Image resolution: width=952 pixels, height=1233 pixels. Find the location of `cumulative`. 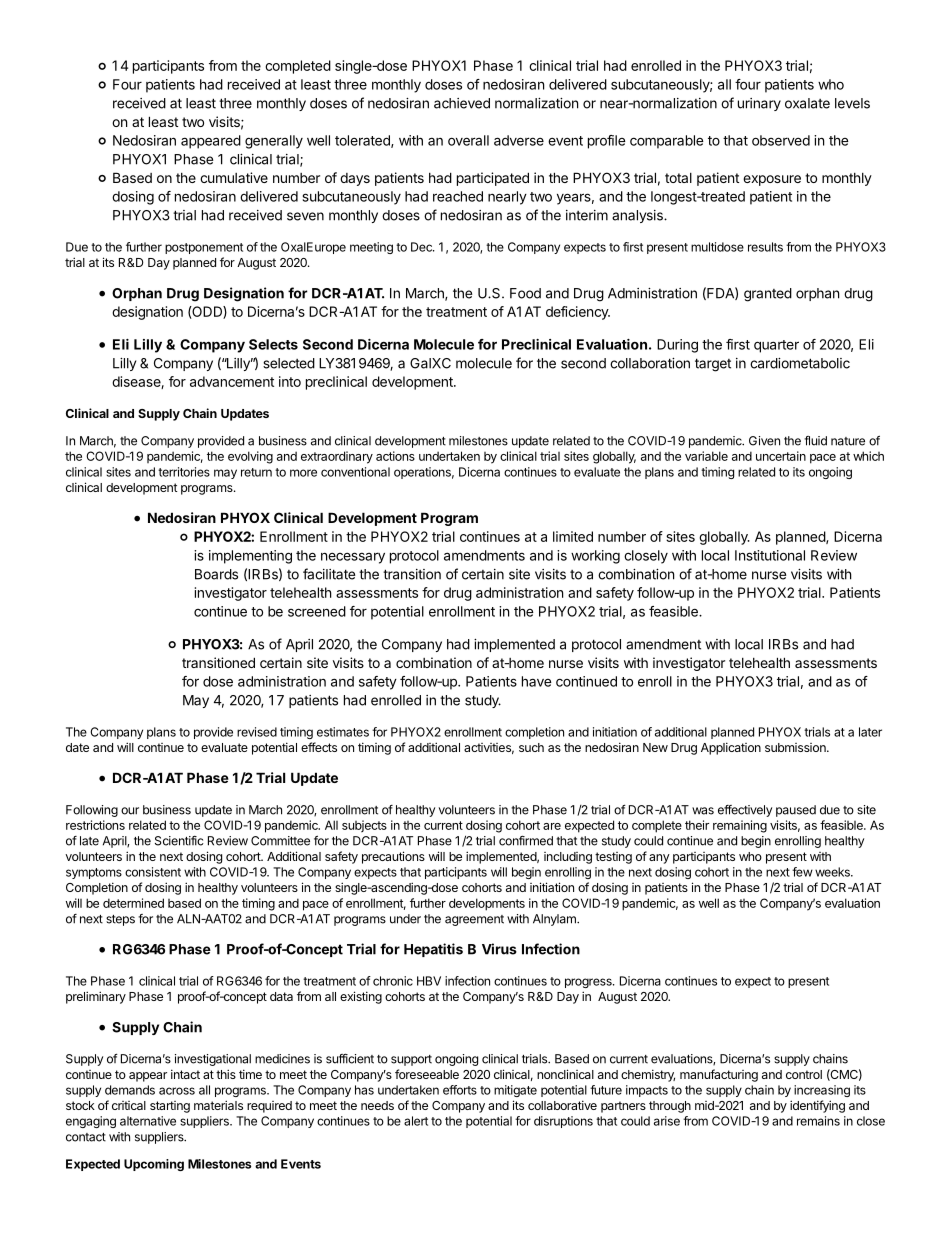

cumulative is located at coordinates (234, 177).
